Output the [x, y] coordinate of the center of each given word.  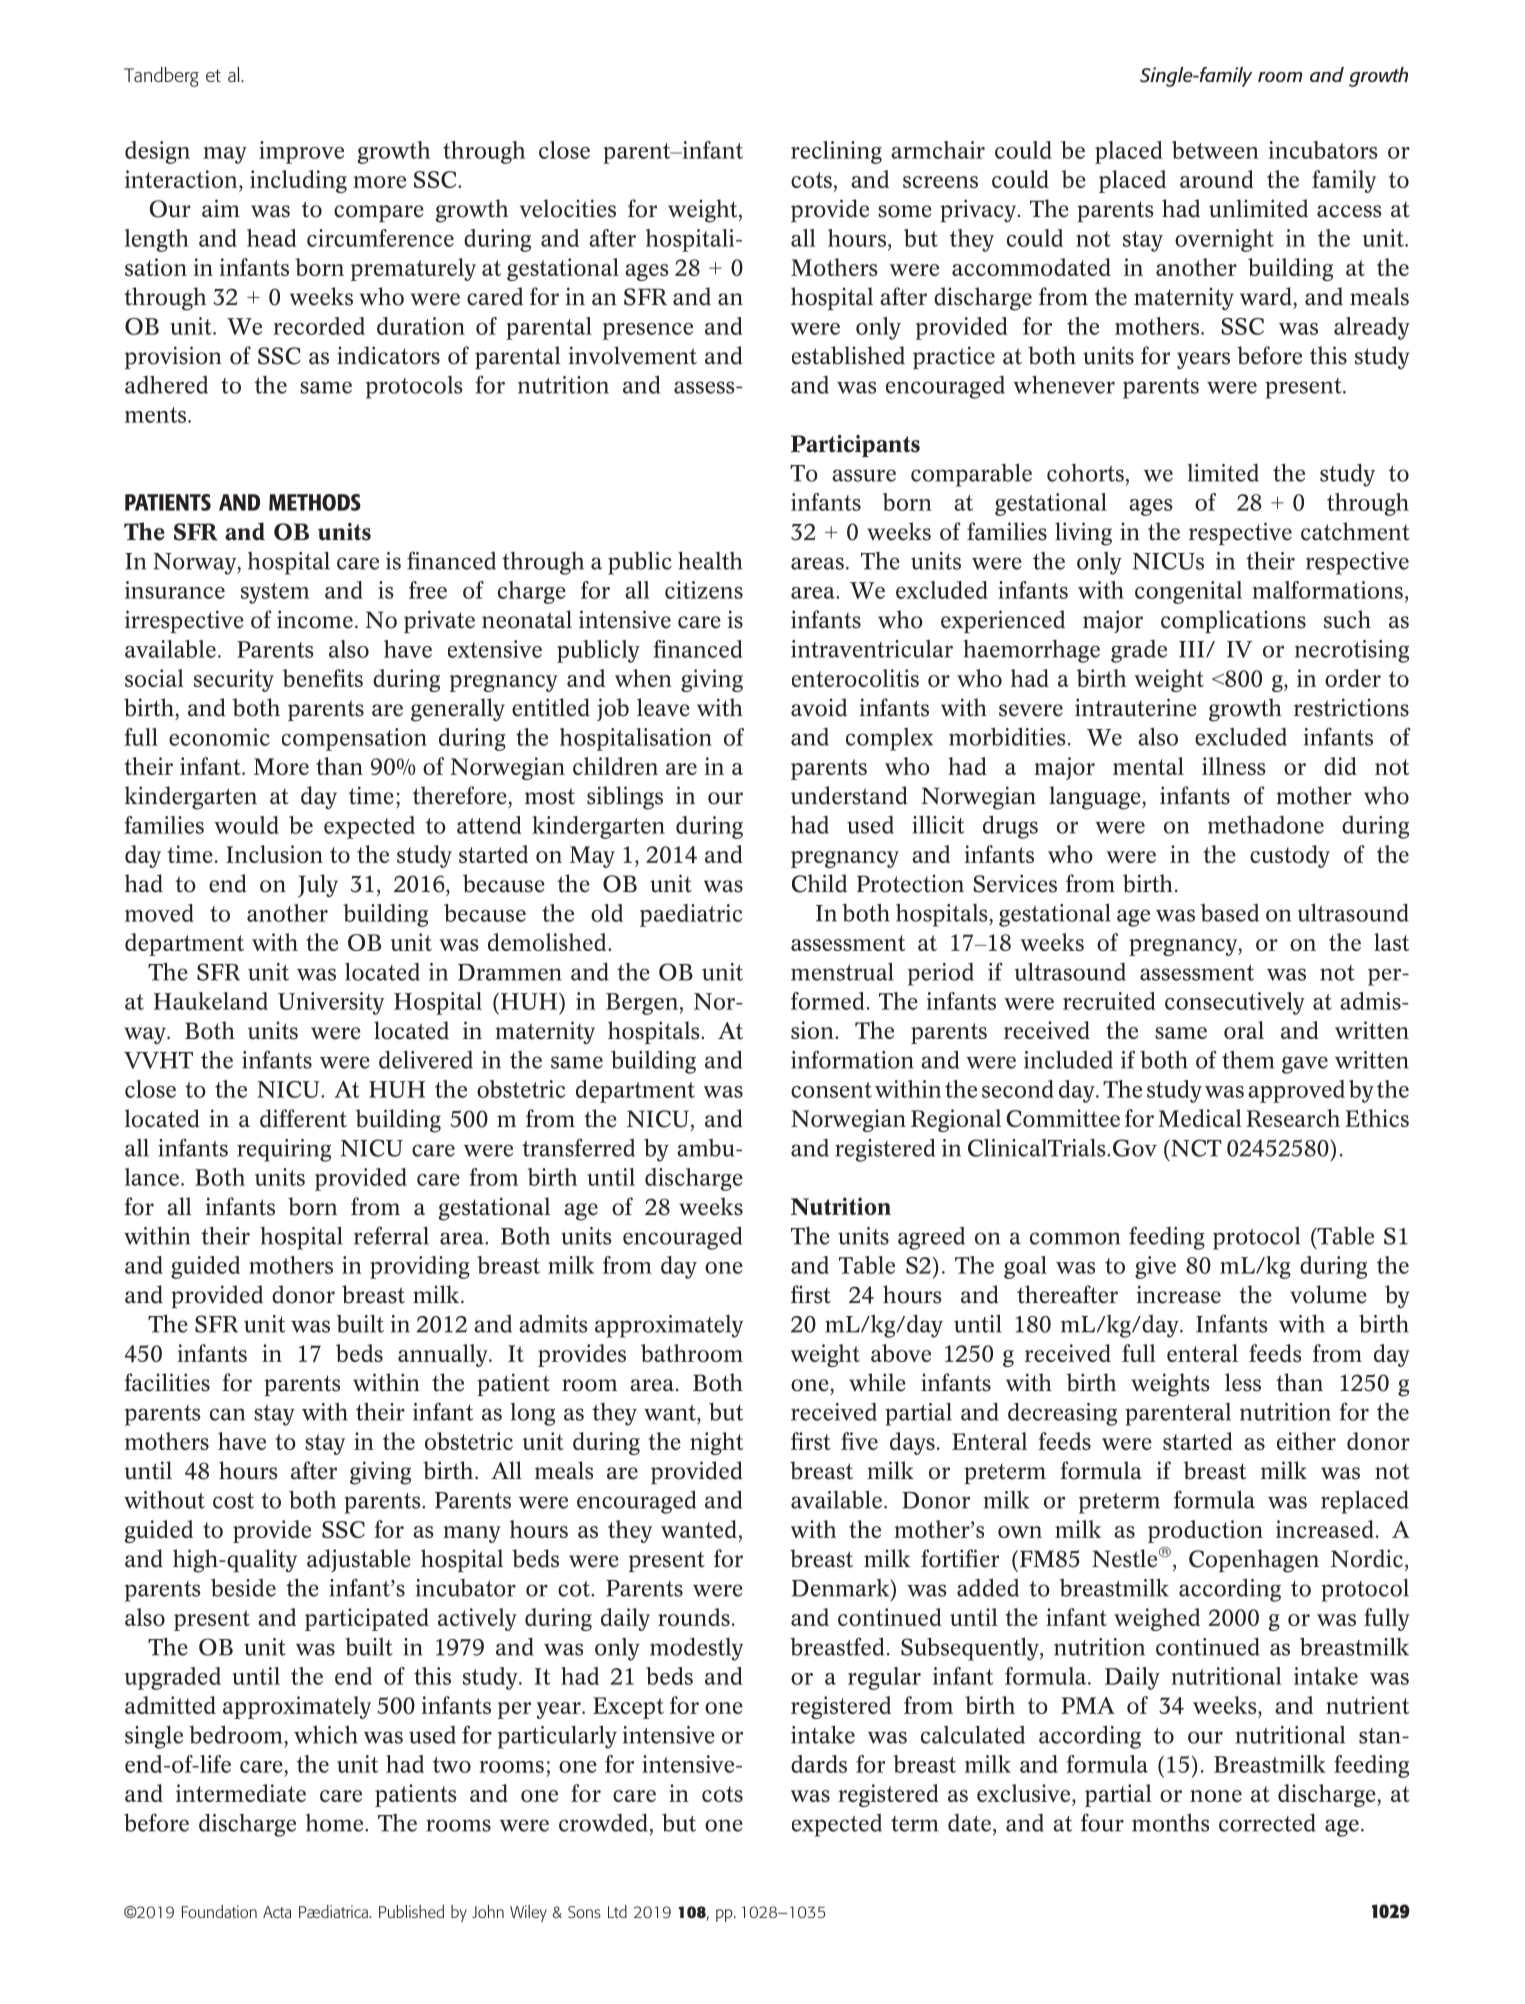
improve [301, 152]
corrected [1267, 1822]
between [1215, 150]
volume [1328, 1294]
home [336, 1823]
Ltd [617, 1911]
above [901, 1353]
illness [1234, 766]
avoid [819, 707]
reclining [836, 152]
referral [391, 1235]
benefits [323, 678]
